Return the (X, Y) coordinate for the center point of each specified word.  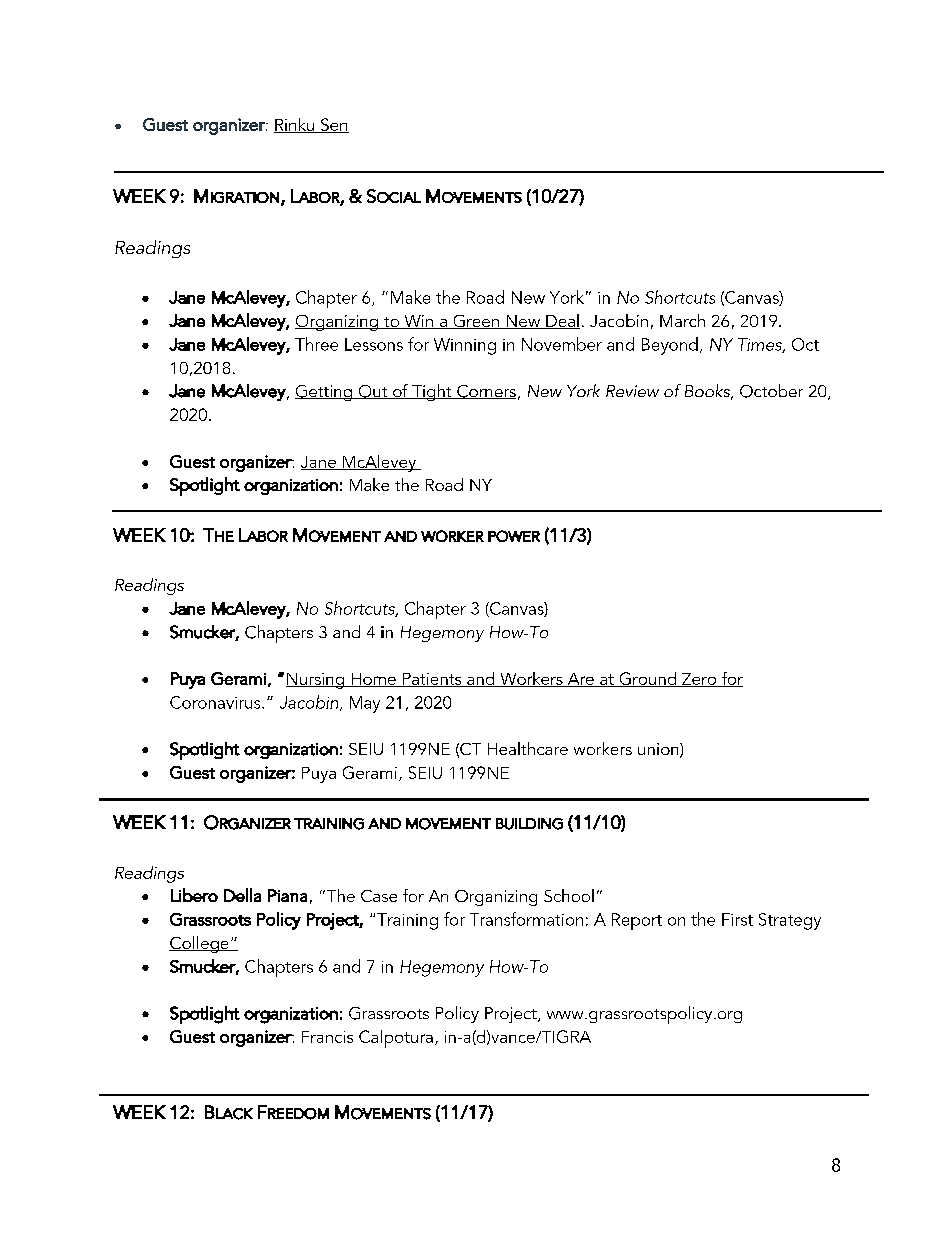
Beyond (670, 346)
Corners (485, 392)
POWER (514, 536)
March (682, 320)
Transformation (526, 919)
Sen (333, 125)
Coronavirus (216, 702)
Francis (327, 1037)
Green (476, 322)
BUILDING (529, 824)
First (737, 919)
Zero (699, 680)
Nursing (316, 681)
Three (316, 344)
